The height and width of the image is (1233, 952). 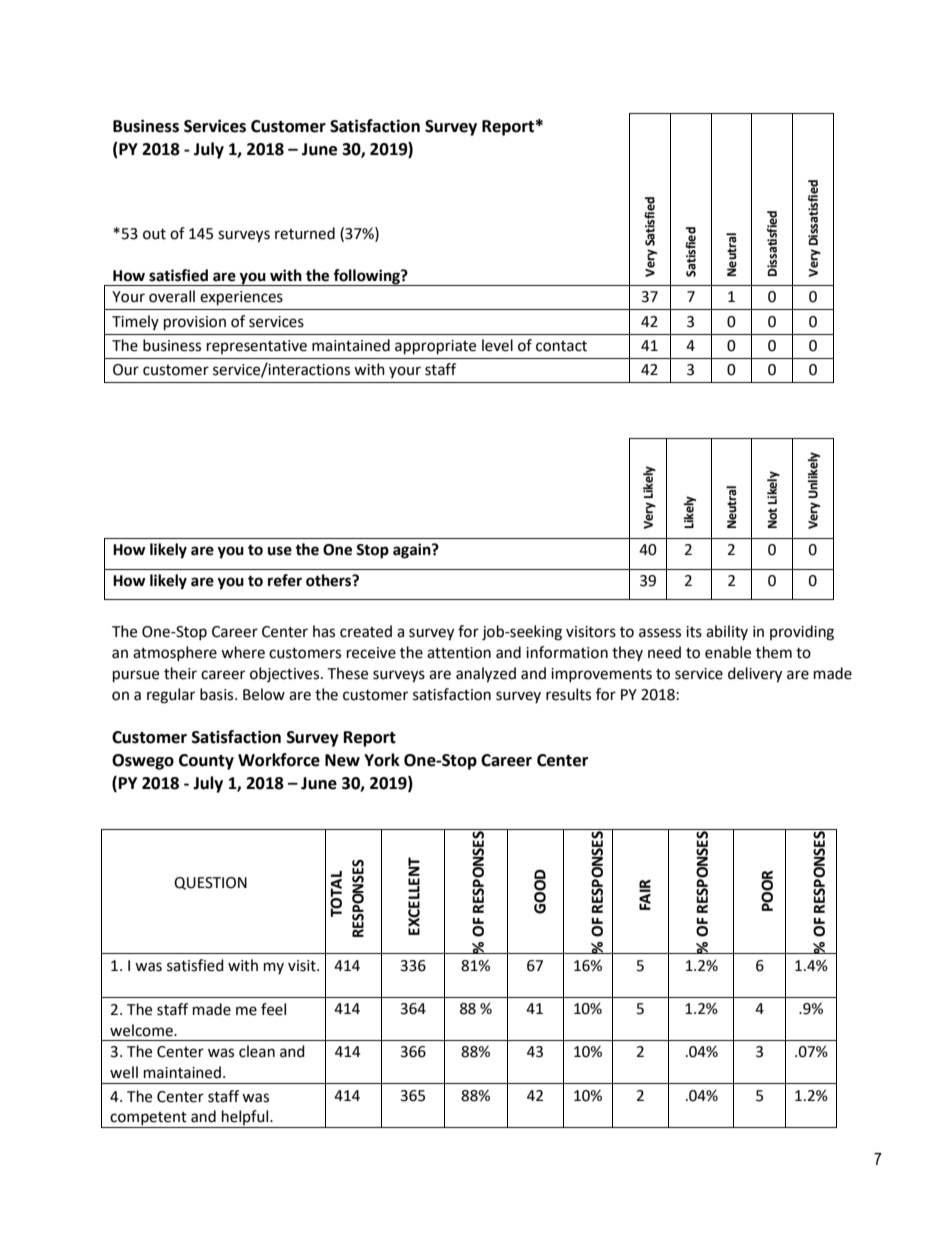 What do you see at coordinates (382, 760) in the image?
I see `York` at bounding box center [382, 760].
